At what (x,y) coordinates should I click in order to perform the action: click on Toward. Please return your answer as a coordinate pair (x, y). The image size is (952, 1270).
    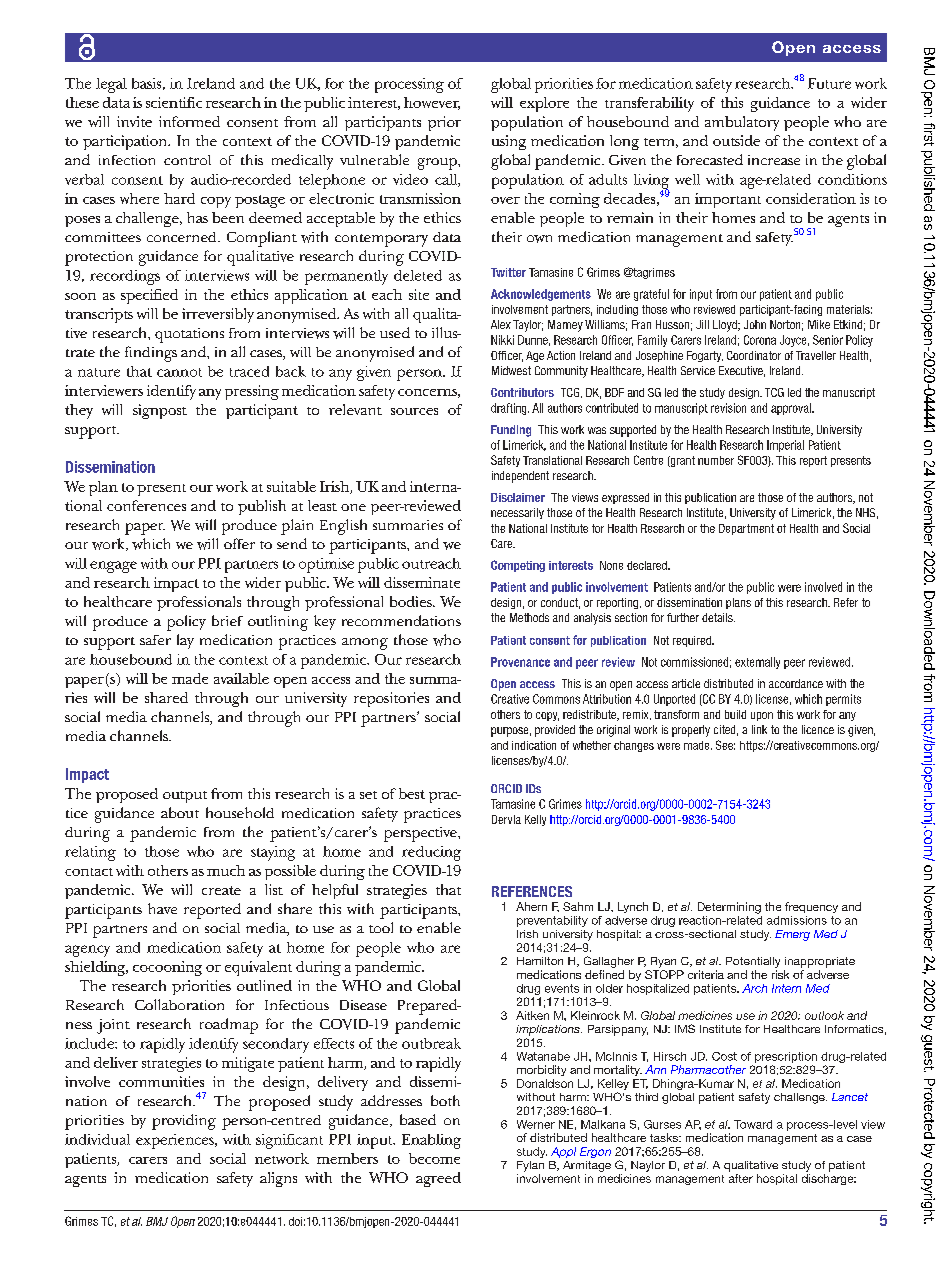
    Looking at the image, I should click on (753, 1124).
